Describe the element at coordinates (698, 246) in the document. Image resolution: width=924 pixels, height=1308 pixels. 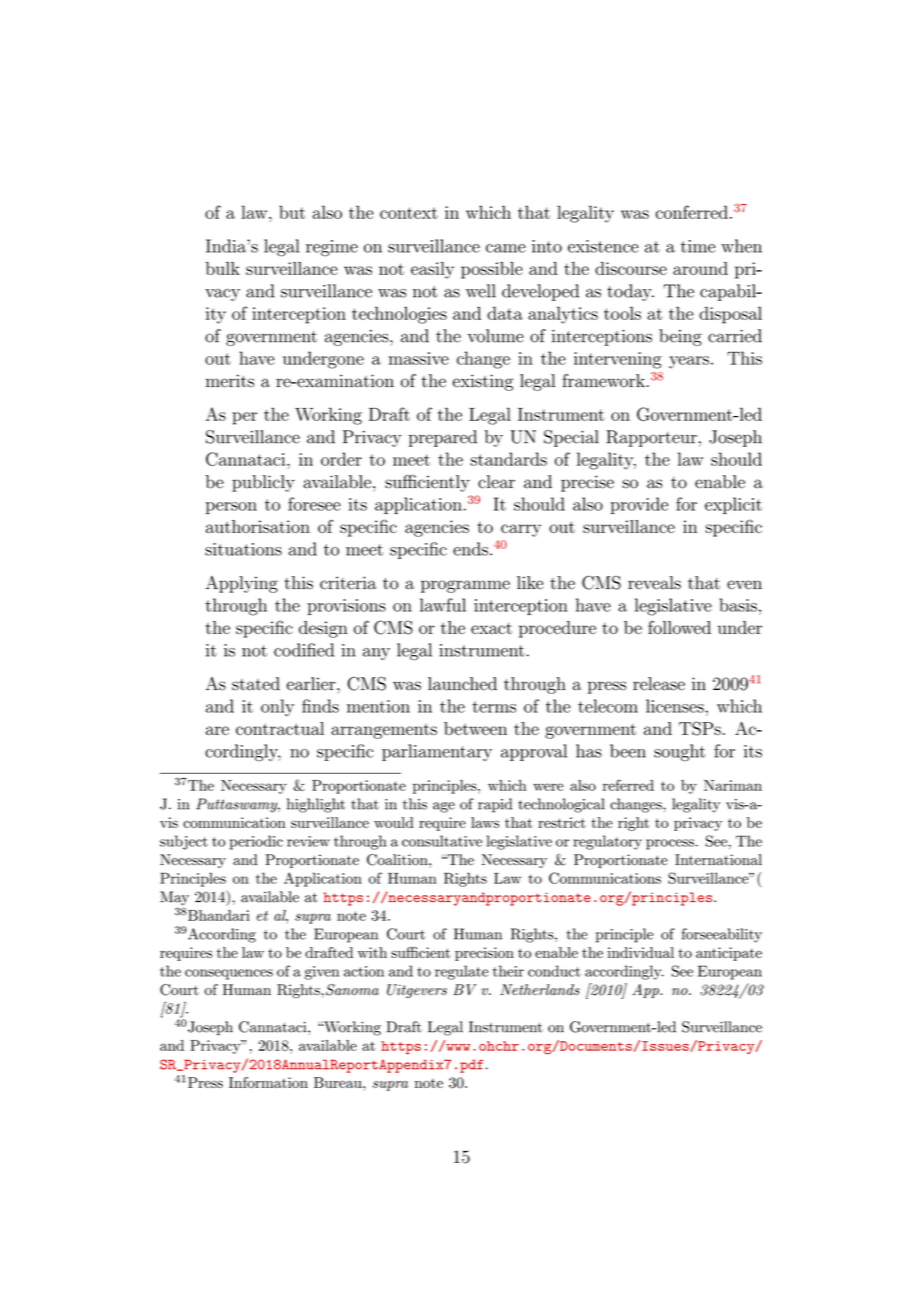
I see `time` at that location.
